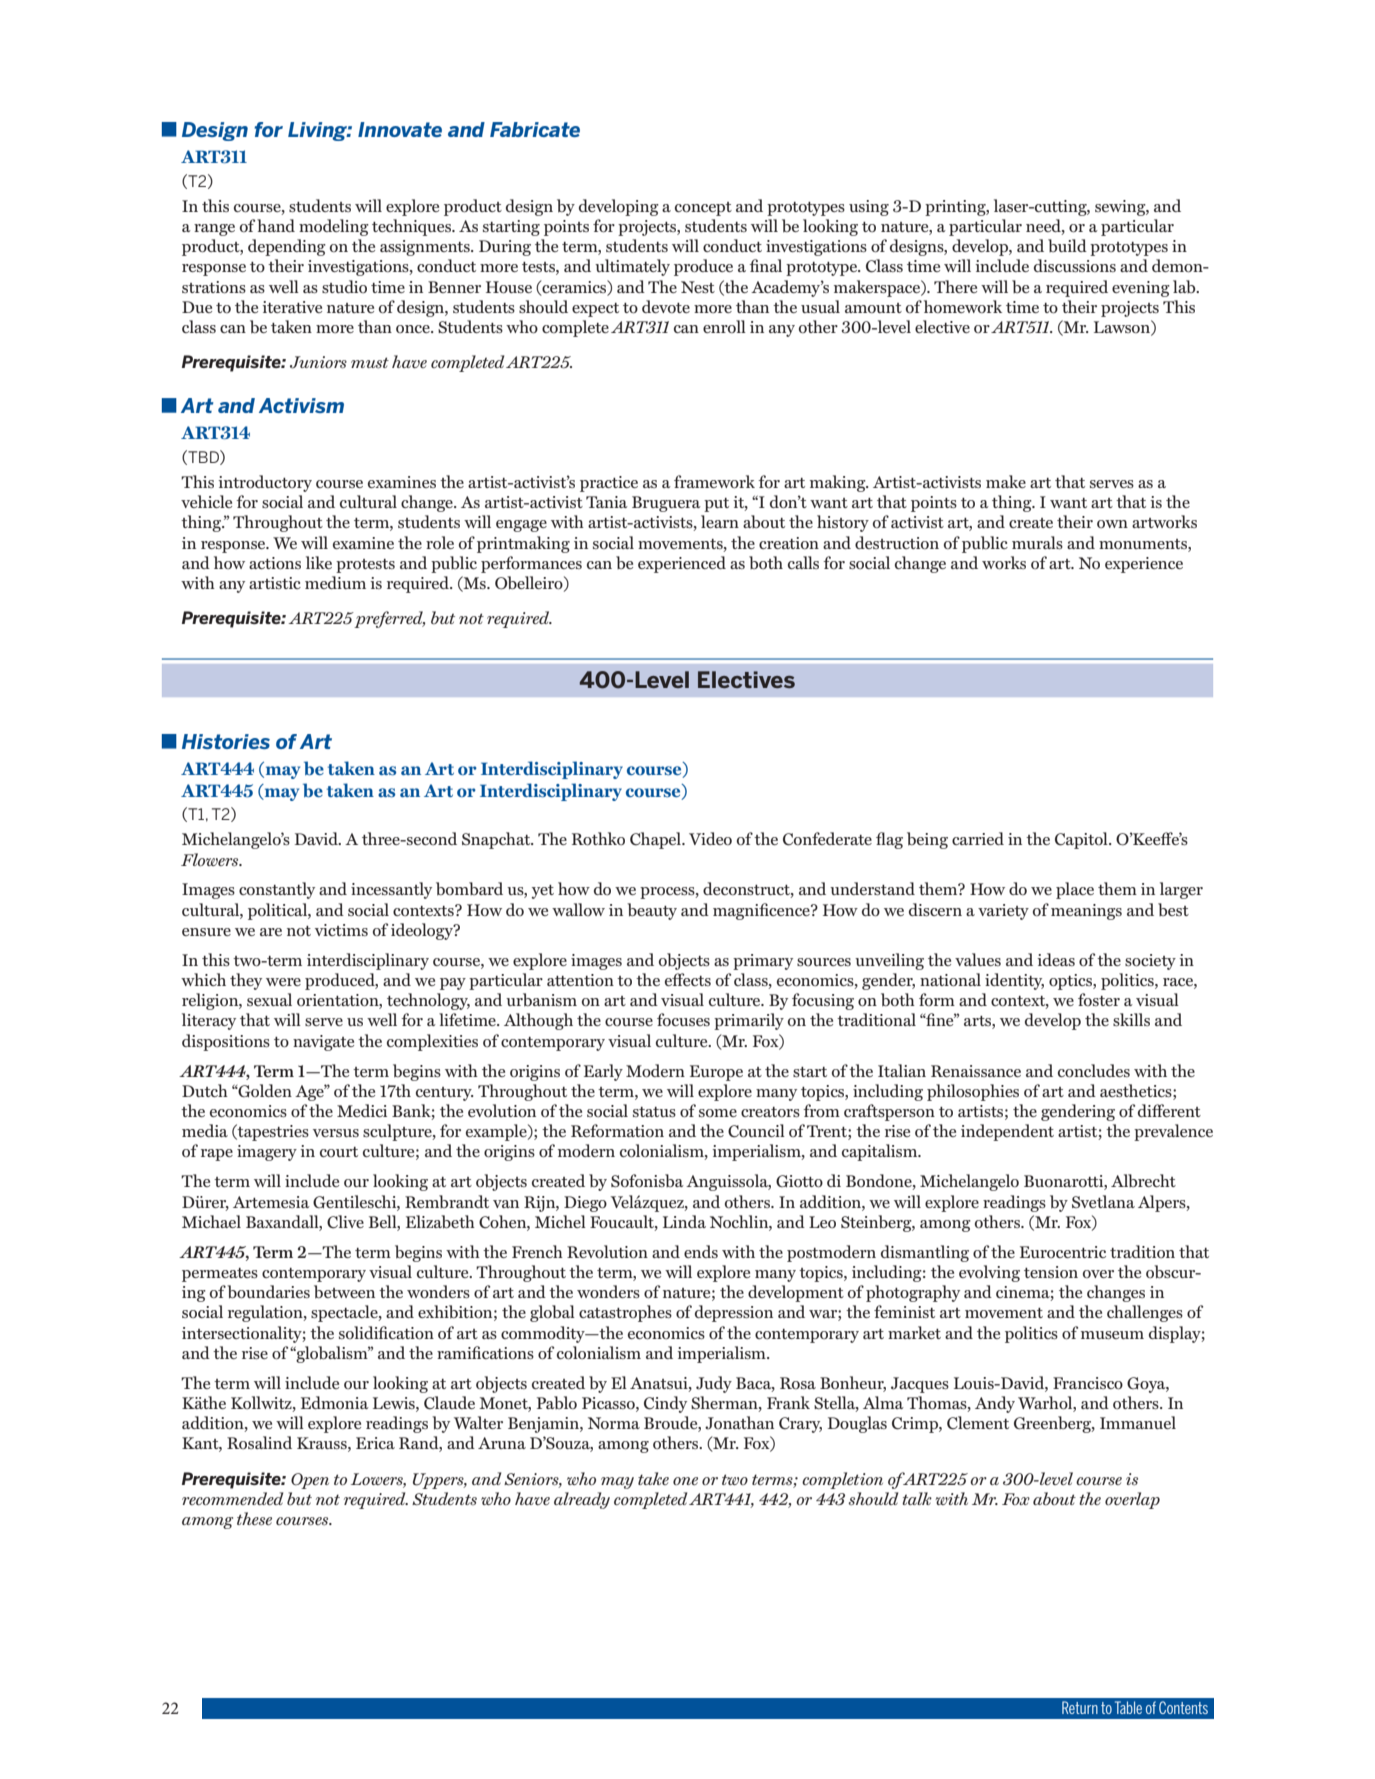 The image size is (1375, 1779). Describe the element at coordinates (254, 1519) in the image. I see `these` at that location.
